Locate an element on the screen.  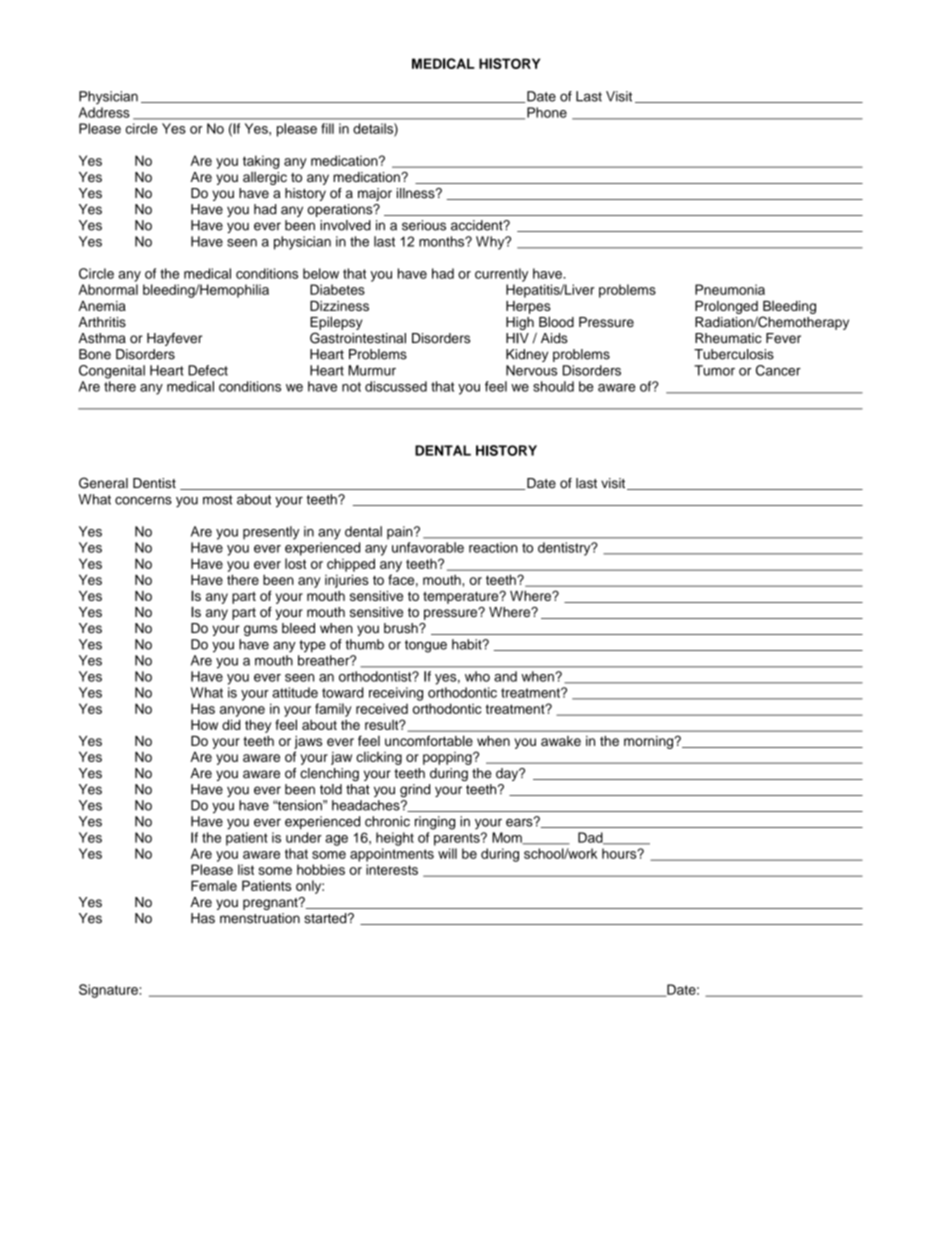
reaction is located at coordinates (493, 547).
